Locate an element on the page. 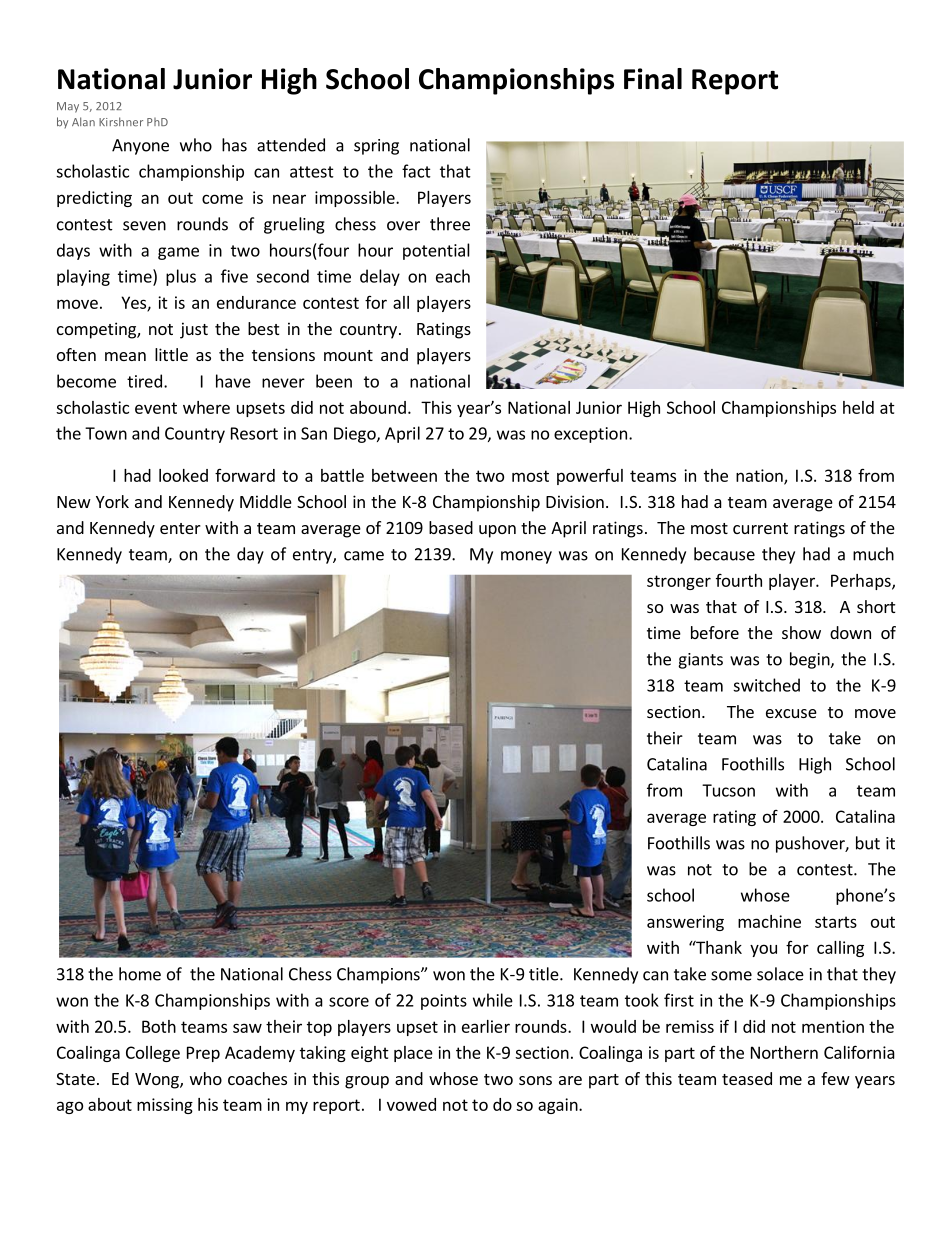 This document has height=1233, width=952. between is located at coordinates (404, 475).
